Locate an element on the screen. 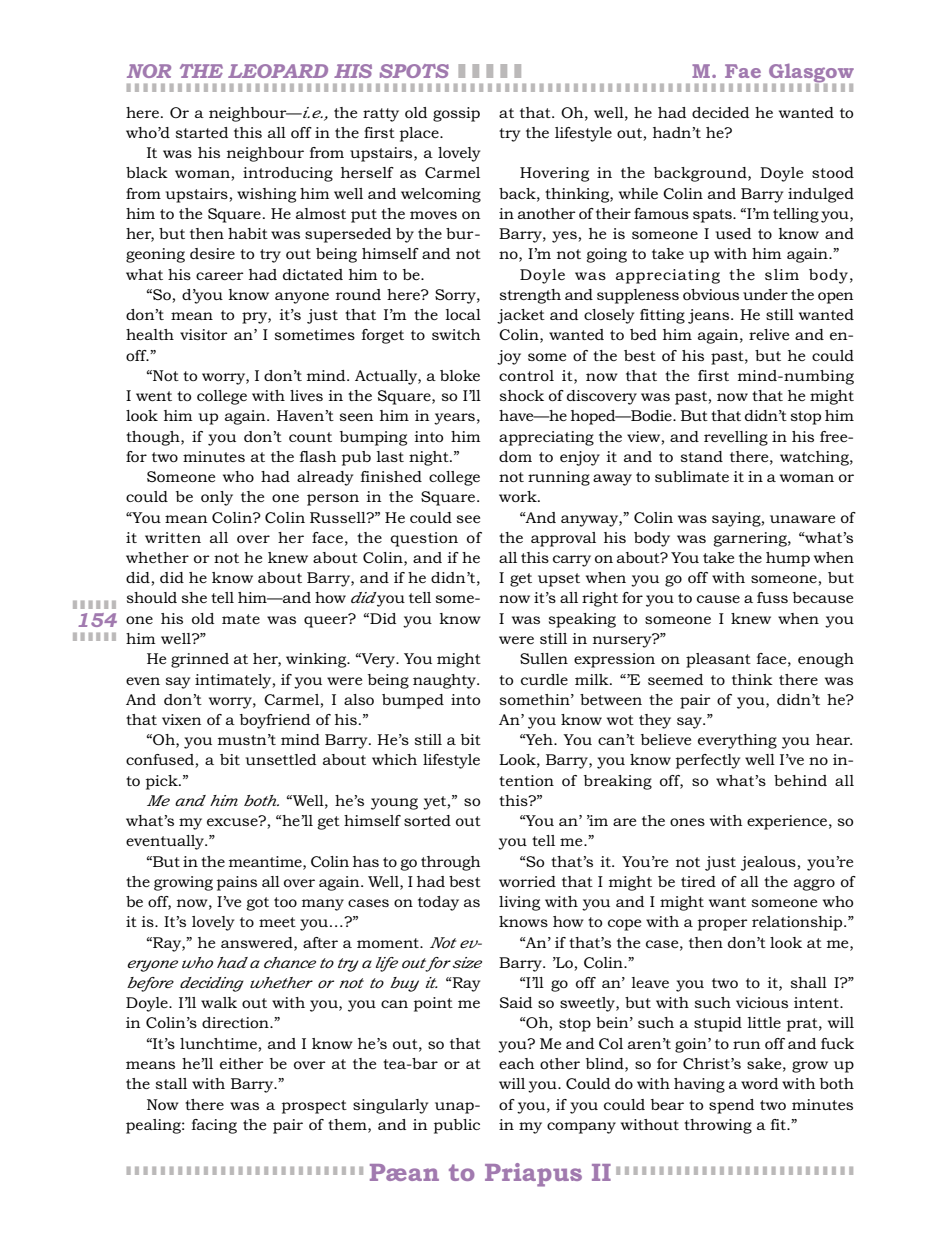 The height and width of the screenshot is (1233, 952). visitor is located at coordinates (204, 334).
